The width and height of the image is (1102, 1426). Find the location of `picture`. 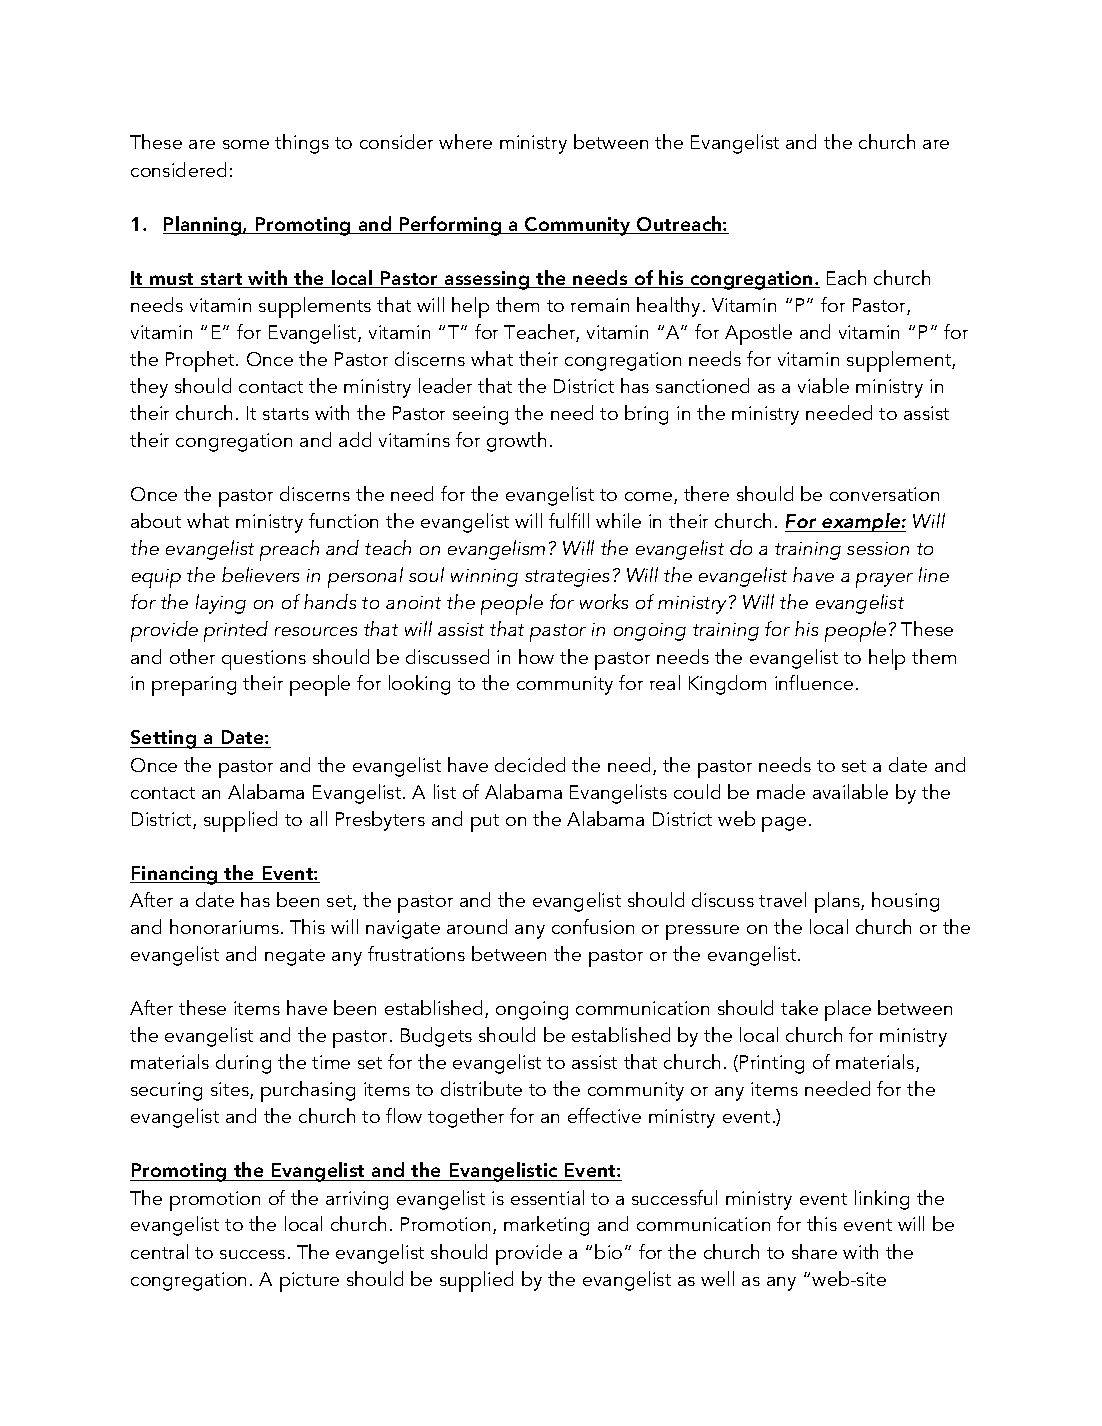

picture is located at coordinates (309, 1282).
